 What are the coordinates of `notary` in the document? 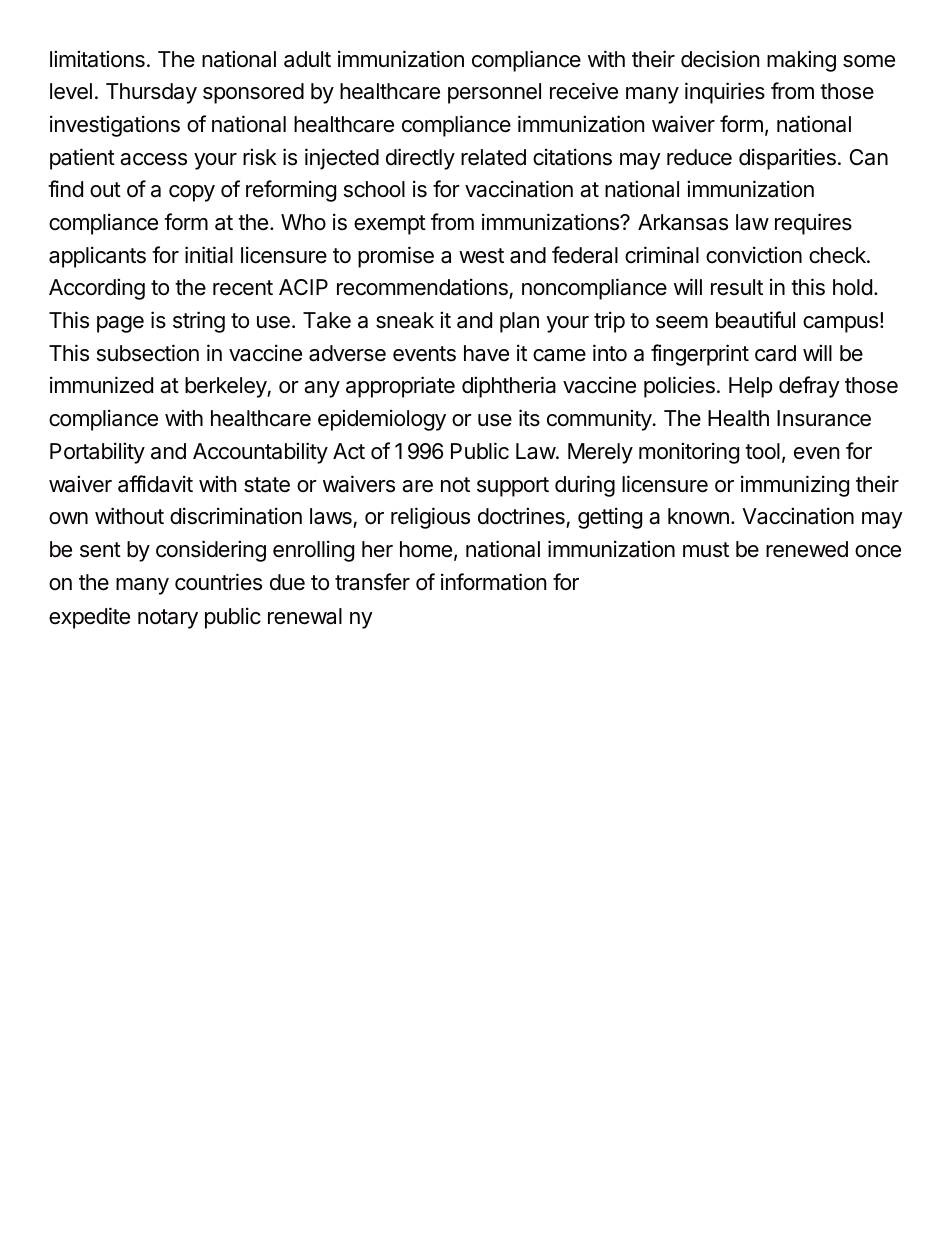 It's located at (168, 619).
